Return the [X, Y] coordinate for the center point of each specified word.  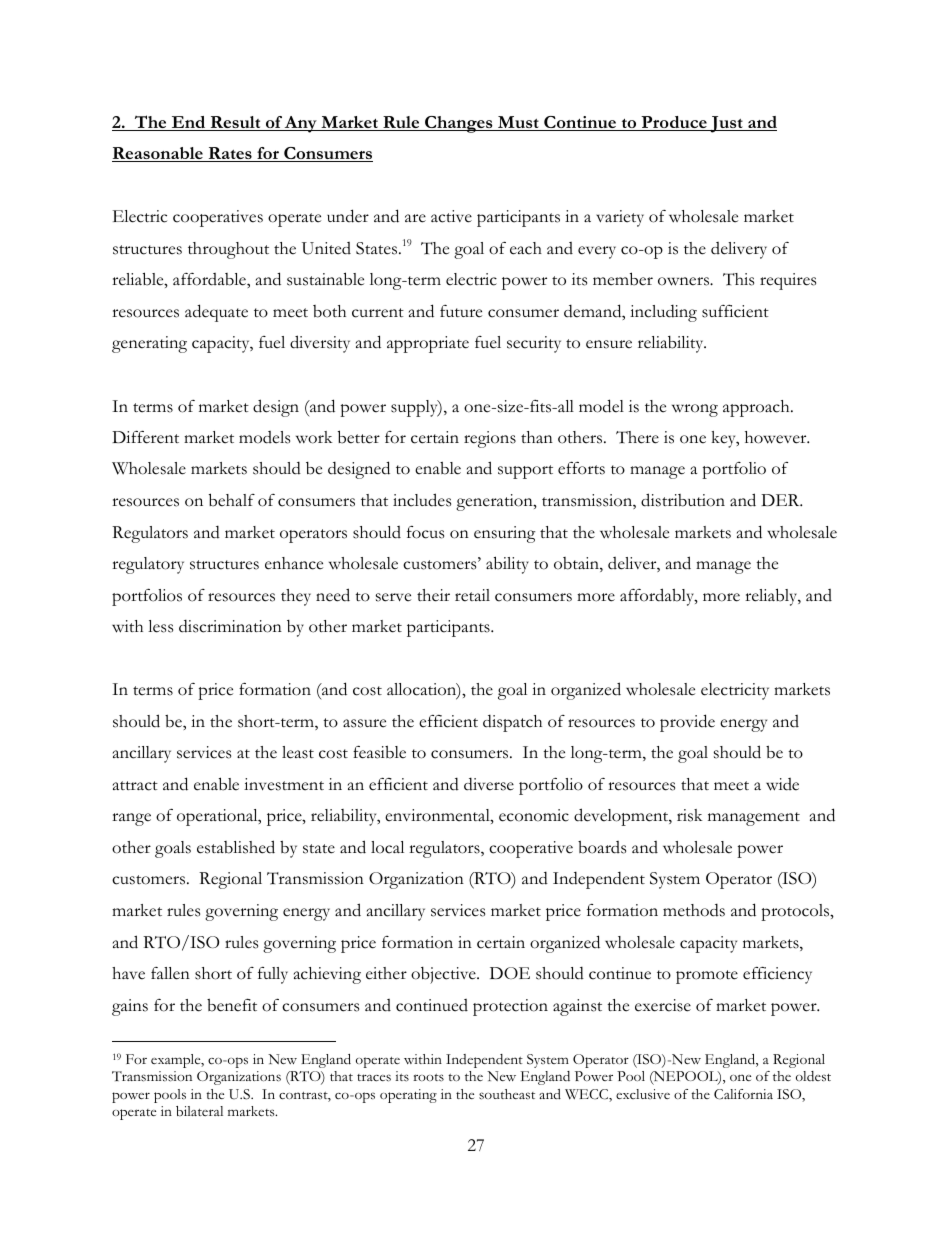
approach [757, 408]
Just [726, 124]
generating [149, 344]
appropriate [428, 344]
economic [534, 815]
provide [687, 723]
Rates [230, 154]
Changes [459, 124]
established [236, 847]
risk [690, 815]
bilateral [199, 1111]
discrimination [230, 626]
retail [472, 595]
